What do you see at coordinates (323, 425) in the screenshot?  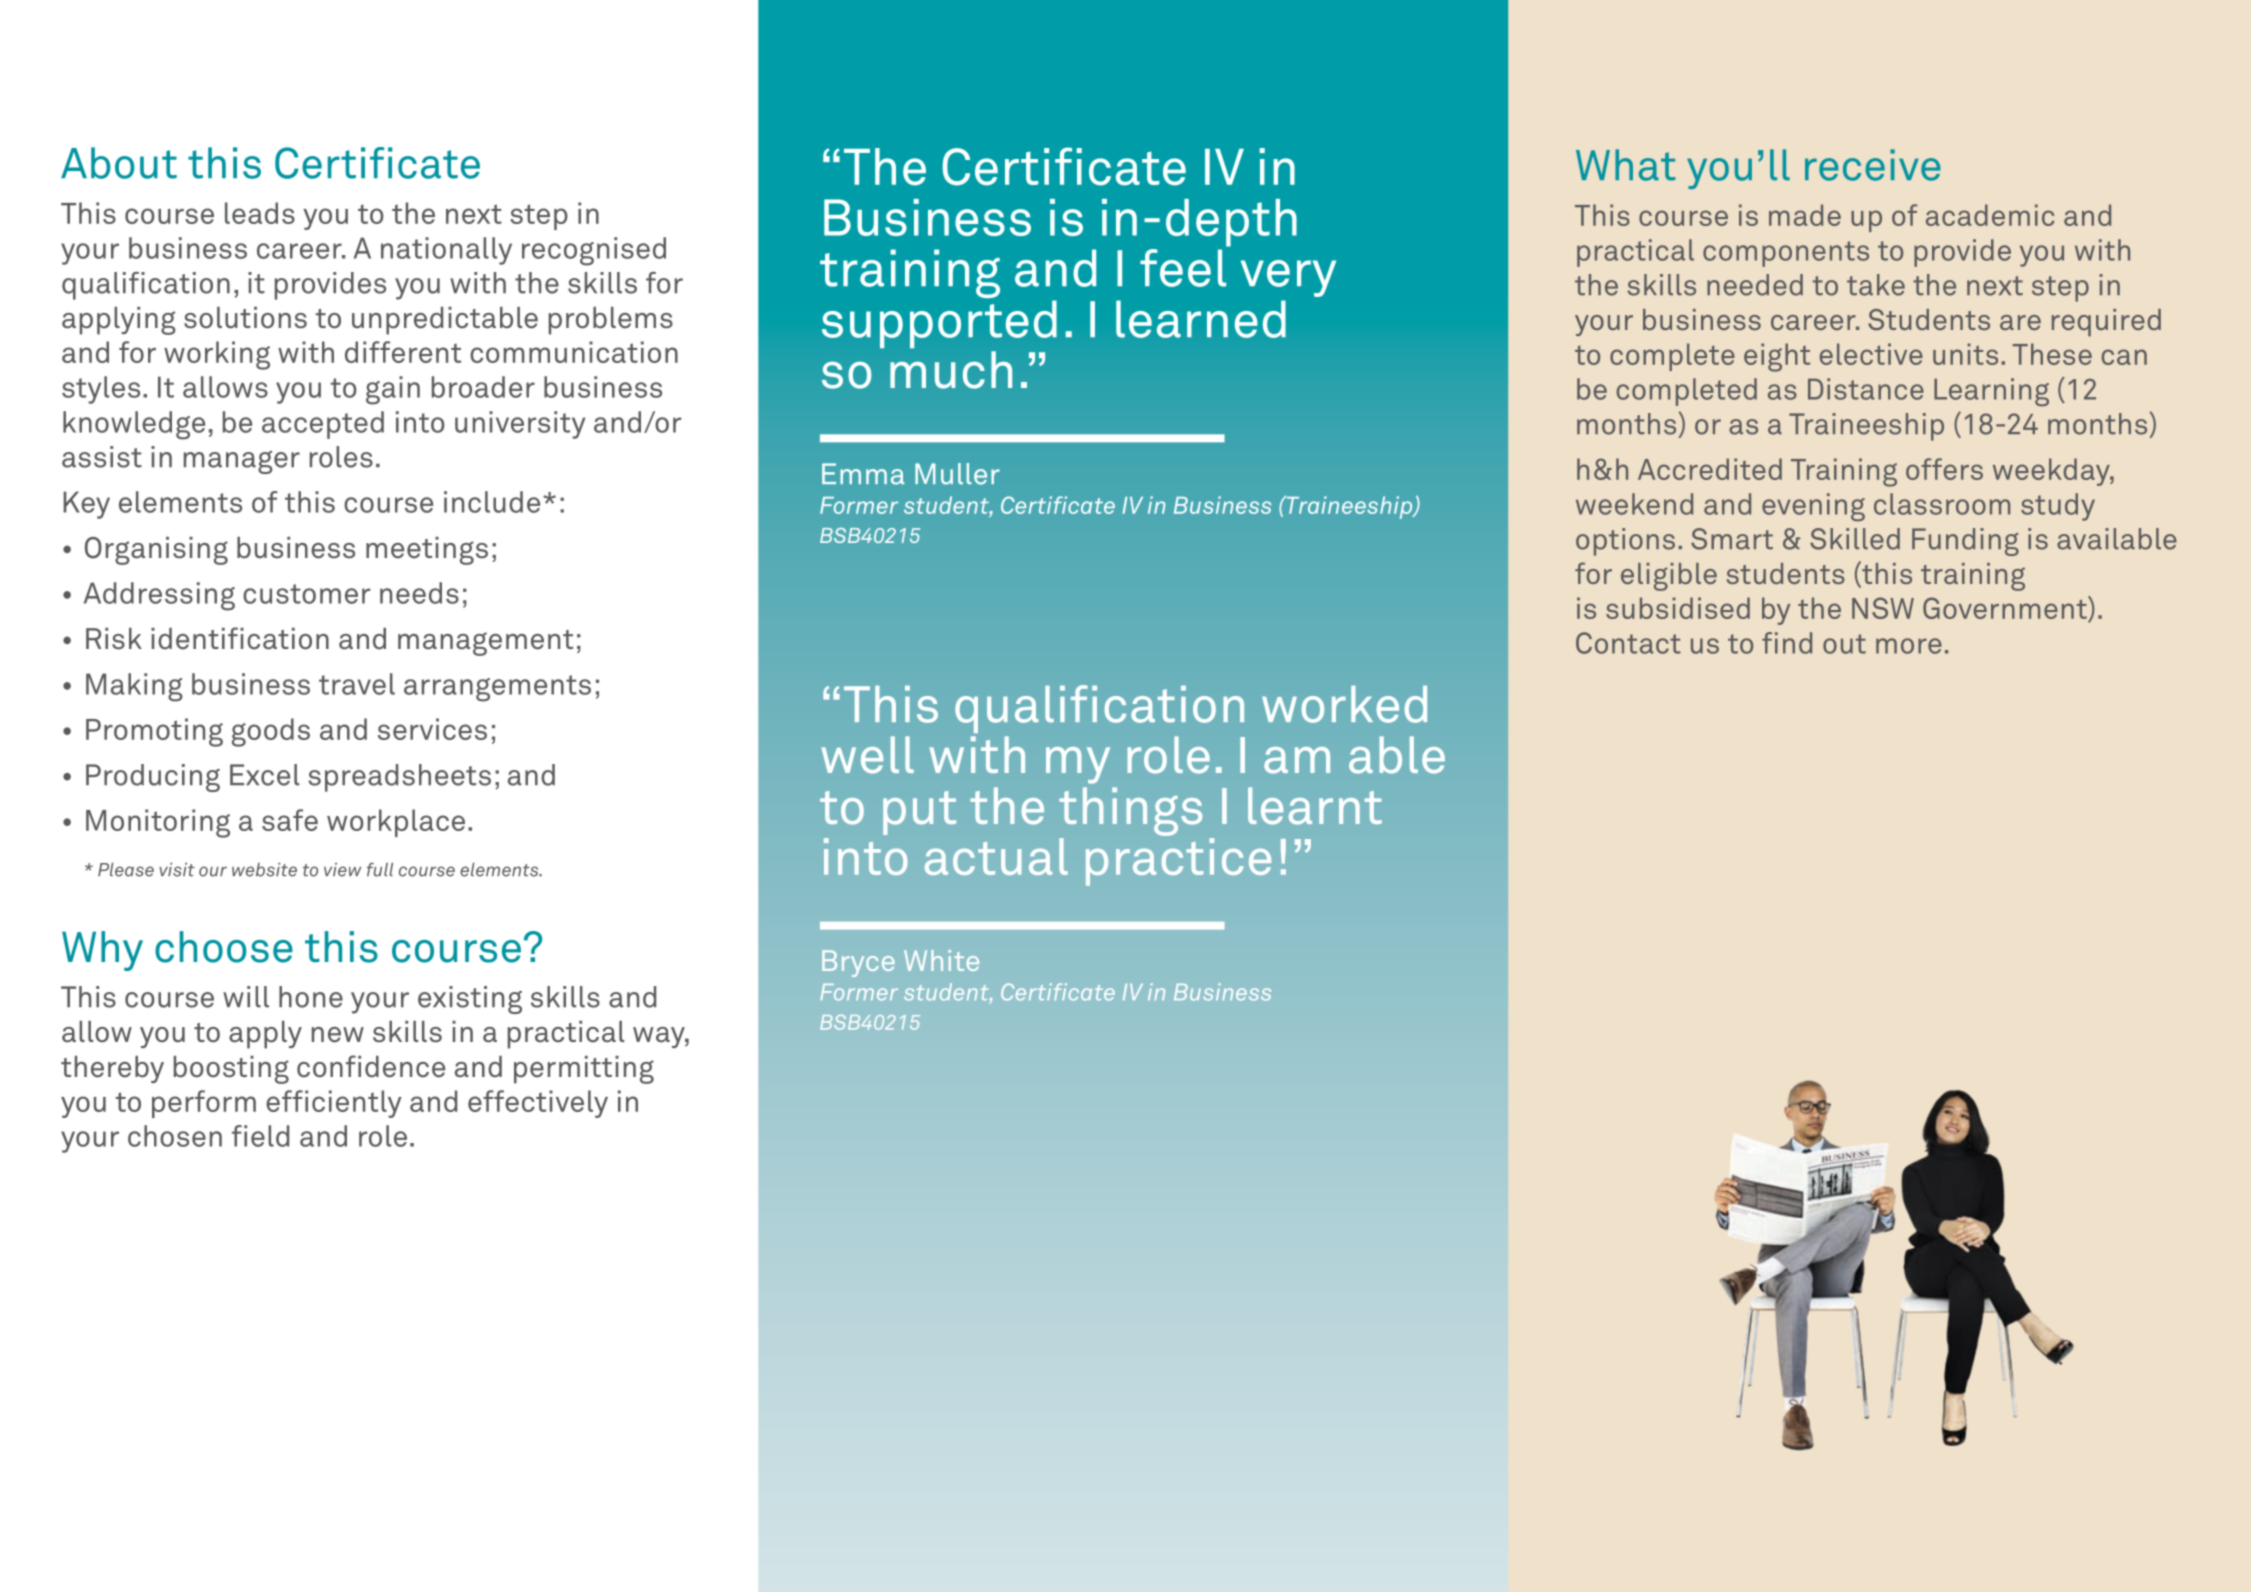 I see `accepted` at bounding box center [323, 425].
